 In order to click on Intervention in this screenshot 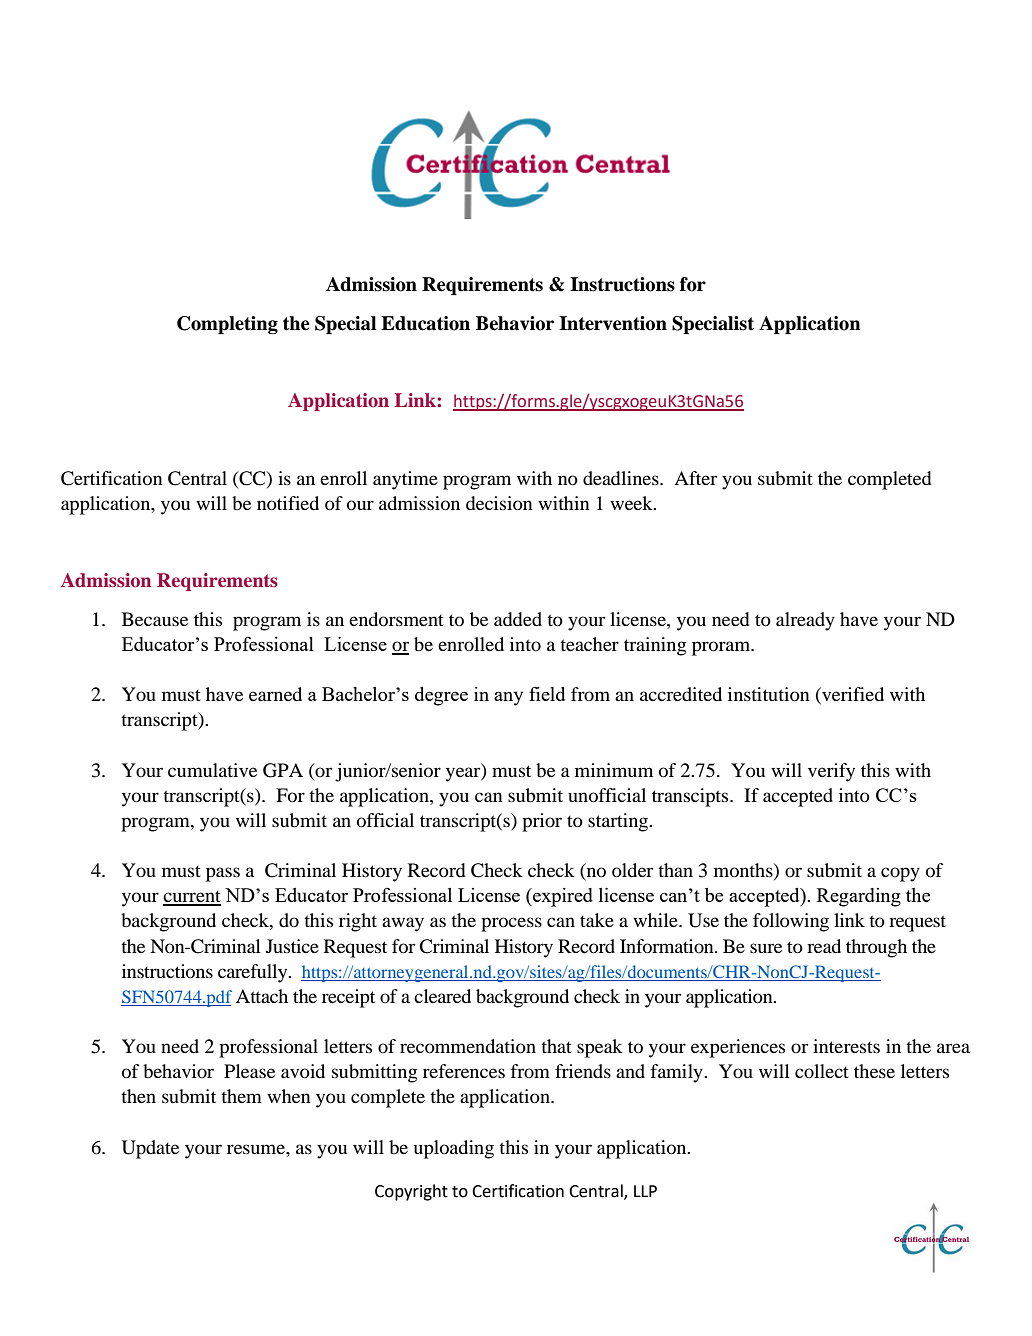, I will do `click(613, 323)`.
